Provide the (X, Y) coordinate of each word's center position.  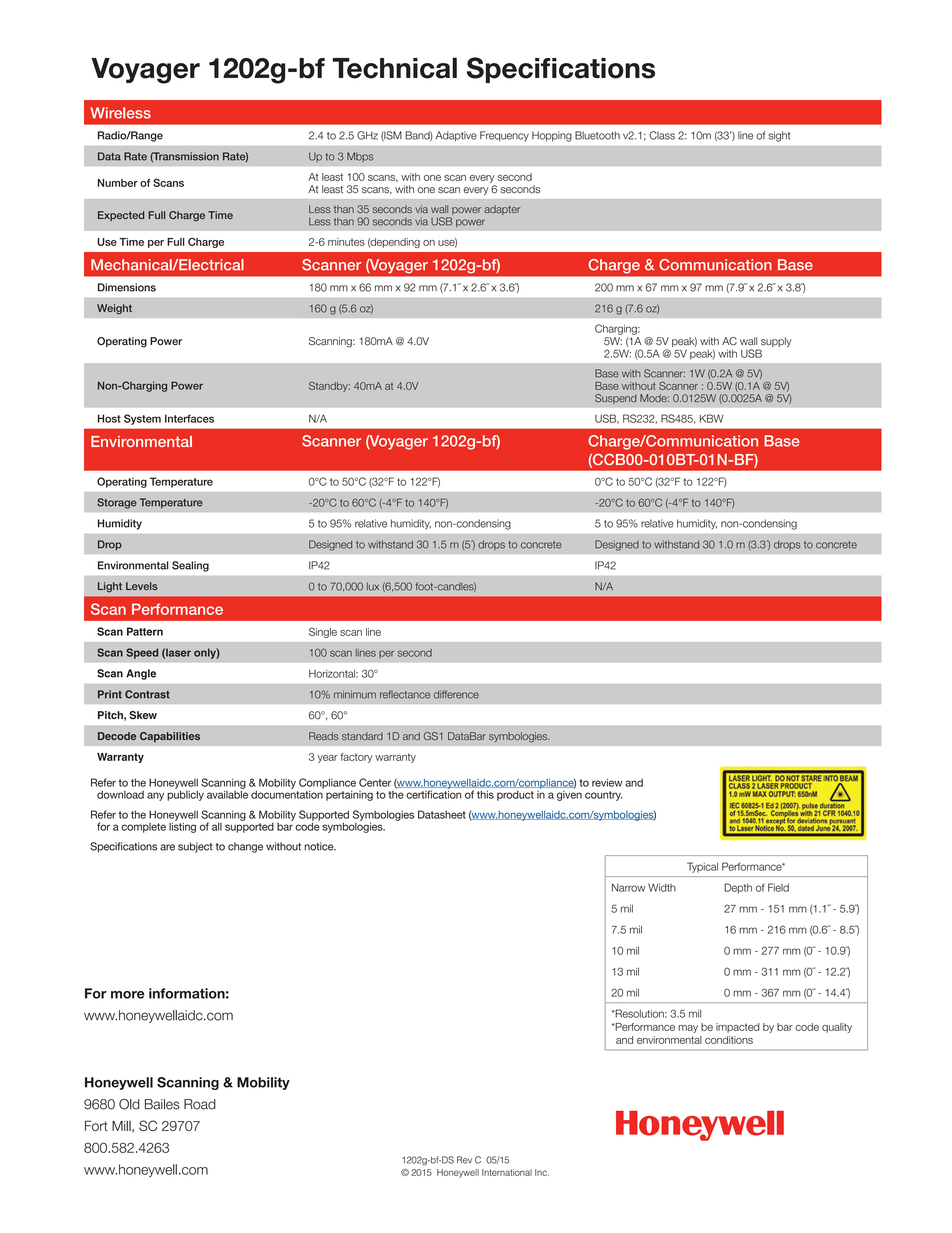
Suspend (616, 399)
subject (195, 847)
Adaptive (456, 136)
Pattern (145, 631)
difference (456, 694)
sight (779, 136)
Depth (738, 888)
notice (320, 846)
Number (118, 183)
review (607, 782)
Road (200, 1104)
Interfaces (189, 418)
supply (775, 343)
